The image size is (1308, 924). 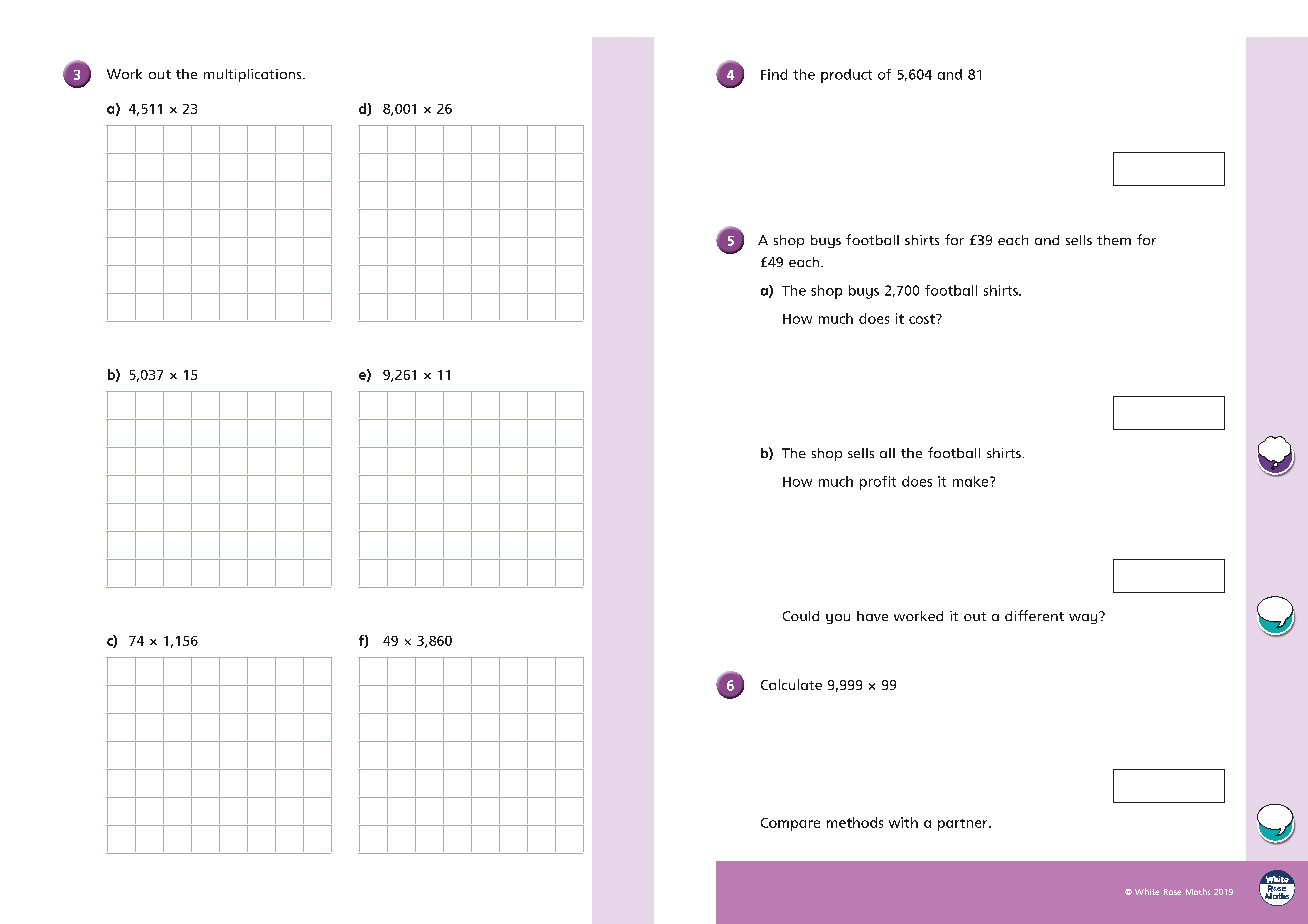 I want to click on make, so click(x=972, y=481).
